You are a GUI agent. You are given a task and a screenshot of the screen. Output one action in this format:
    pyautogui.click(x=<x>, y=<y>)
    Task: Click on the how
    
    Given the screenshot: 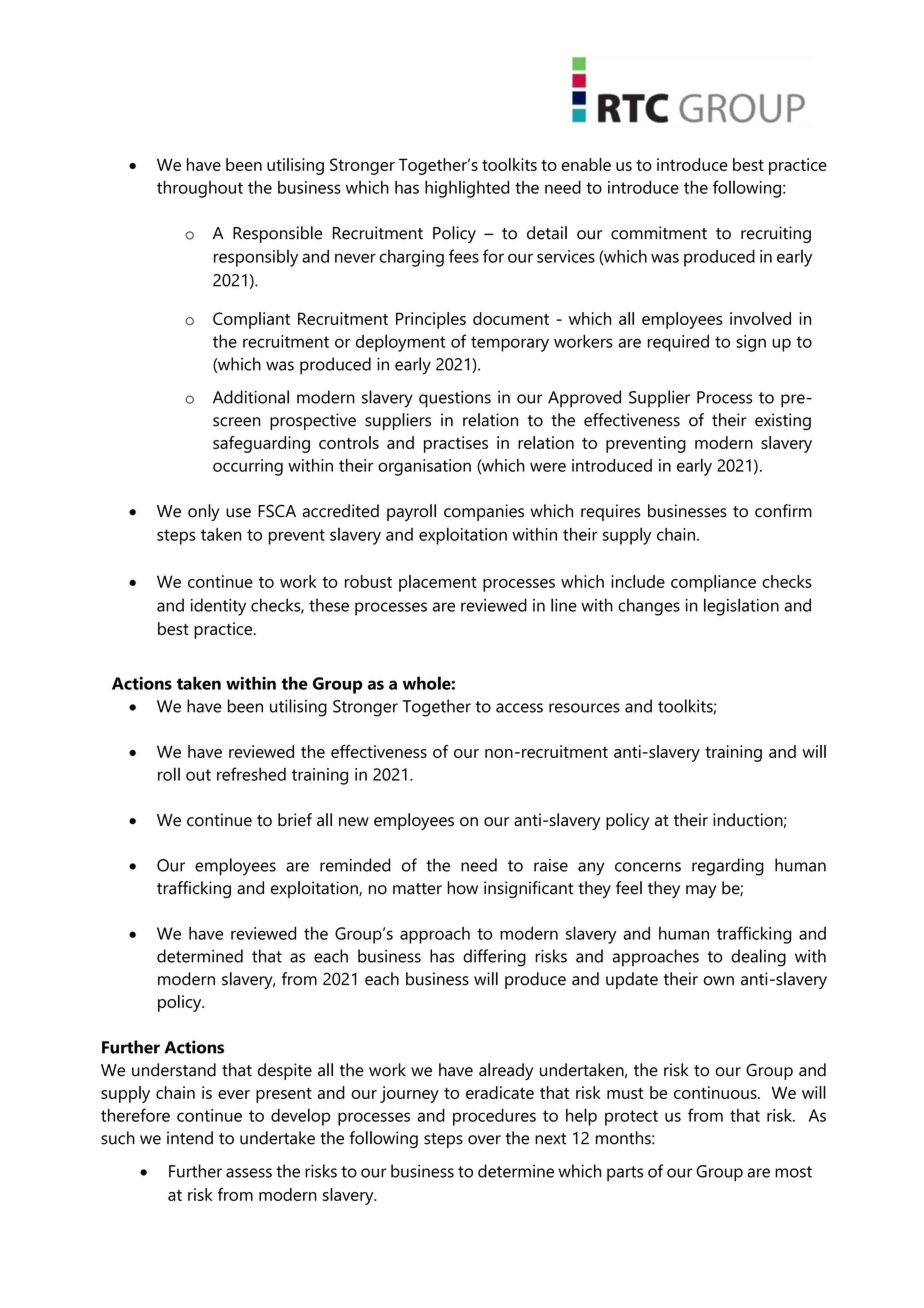 What is the action you would take?
    pyautogui.click(x=462, y=888)
